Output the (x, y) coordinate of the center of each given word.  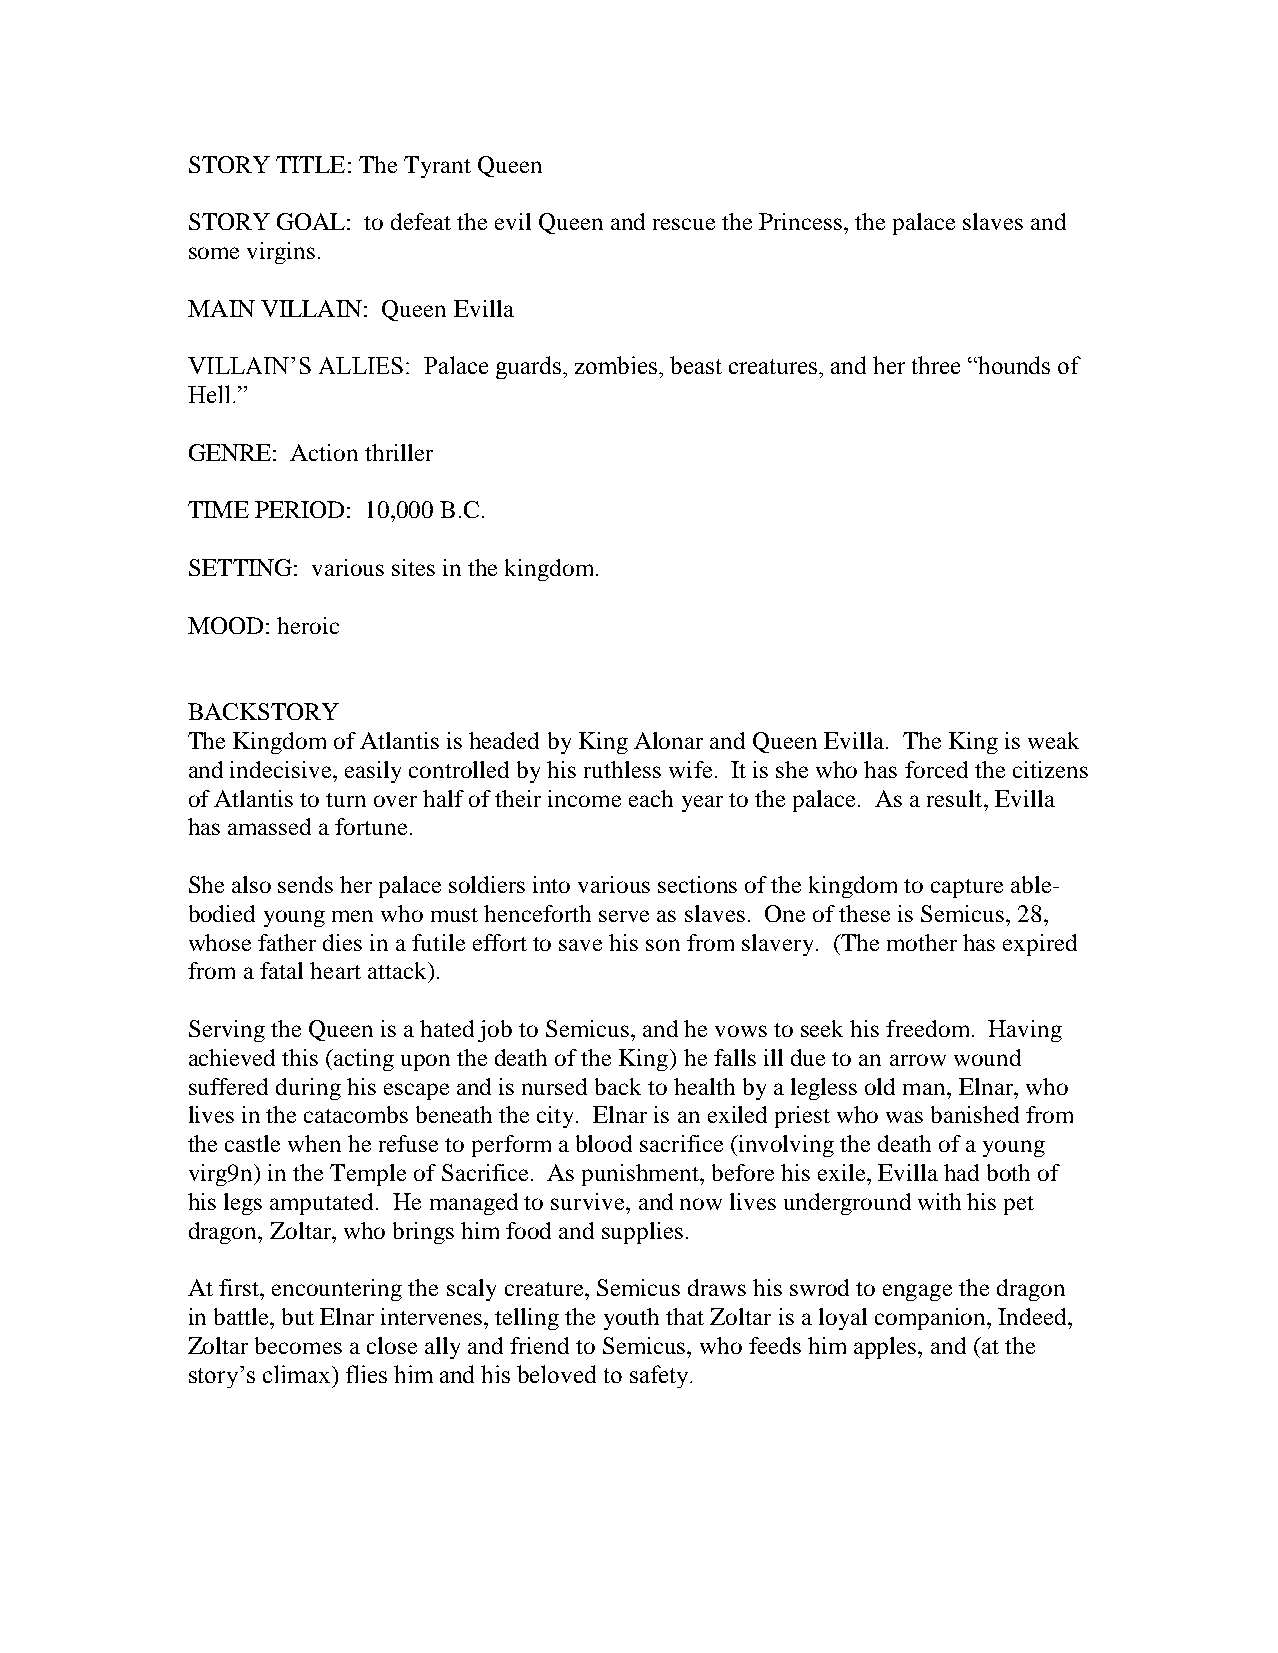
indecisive (282, 769)
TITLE (310, 164)
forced (936, 769)
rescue (684, 224)
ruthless (622, 769)
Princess (802, 221)
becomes (298, 1345)
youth (631, 1319)
